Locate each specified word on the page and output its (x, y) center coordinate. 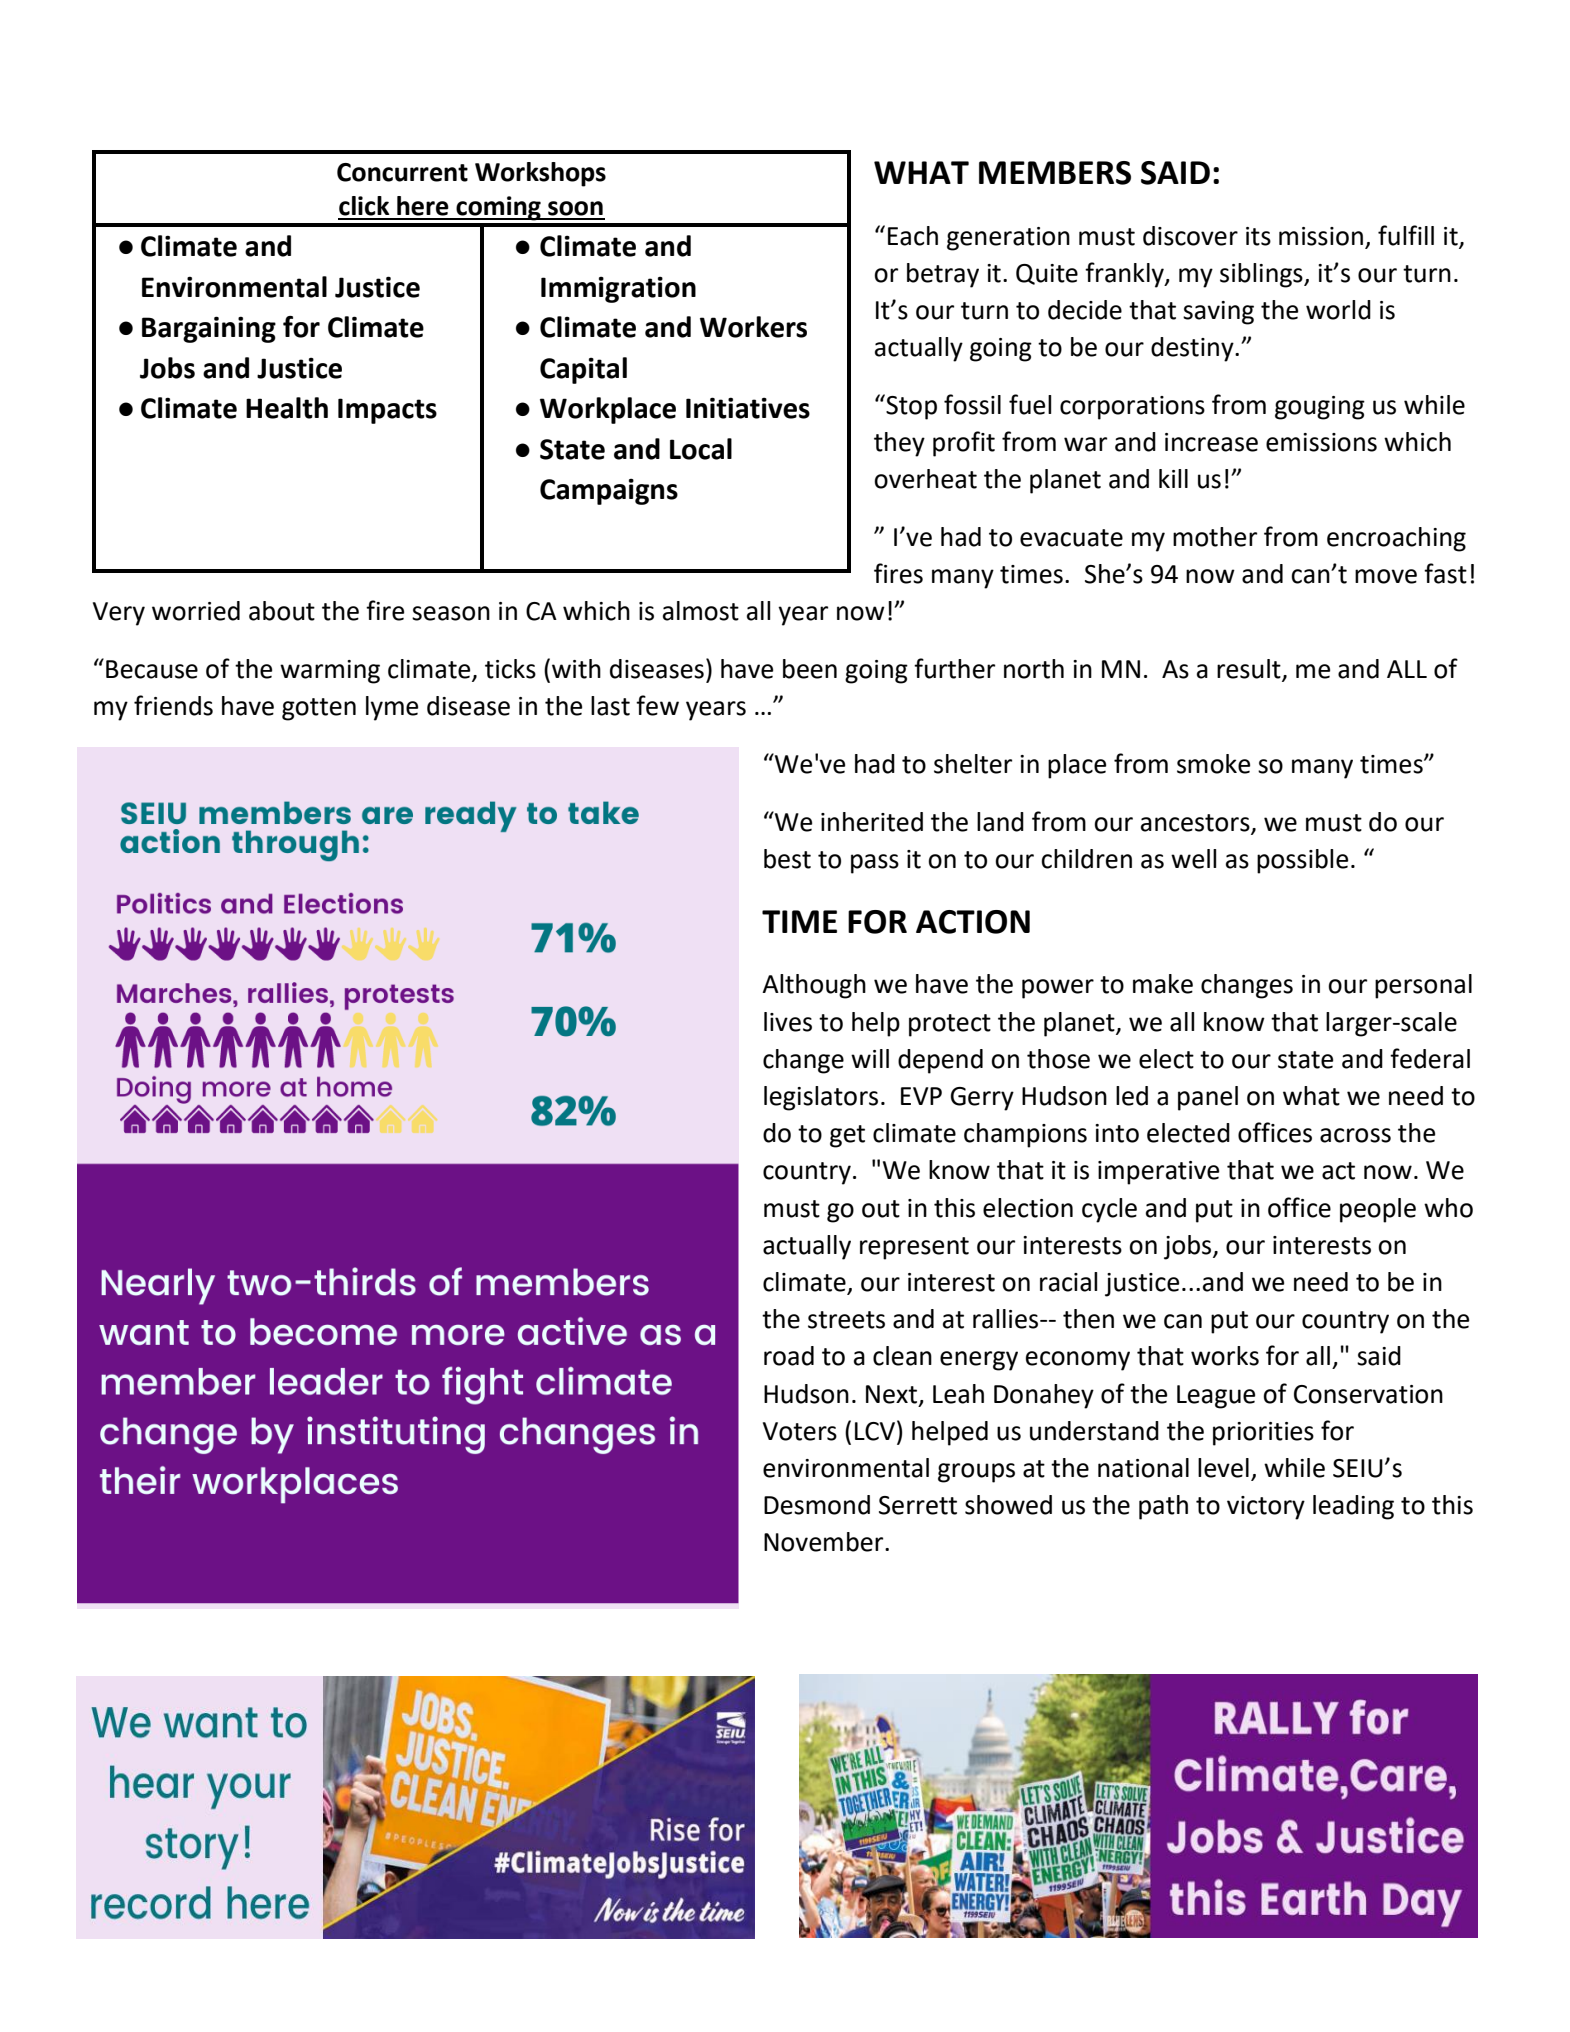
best (787, 859)
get (847, 1136)
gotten (319, 709)
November (825, 1542)
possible (1302, 861)
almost (701, 611)
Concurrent (402, 172)
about (282, 611)
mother (1215, 537)
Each (913, 236)
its (1258, 236)
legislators (821, 1098)
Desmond (817, 1505)
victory (1266, 1508)
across (1355, 1135)
